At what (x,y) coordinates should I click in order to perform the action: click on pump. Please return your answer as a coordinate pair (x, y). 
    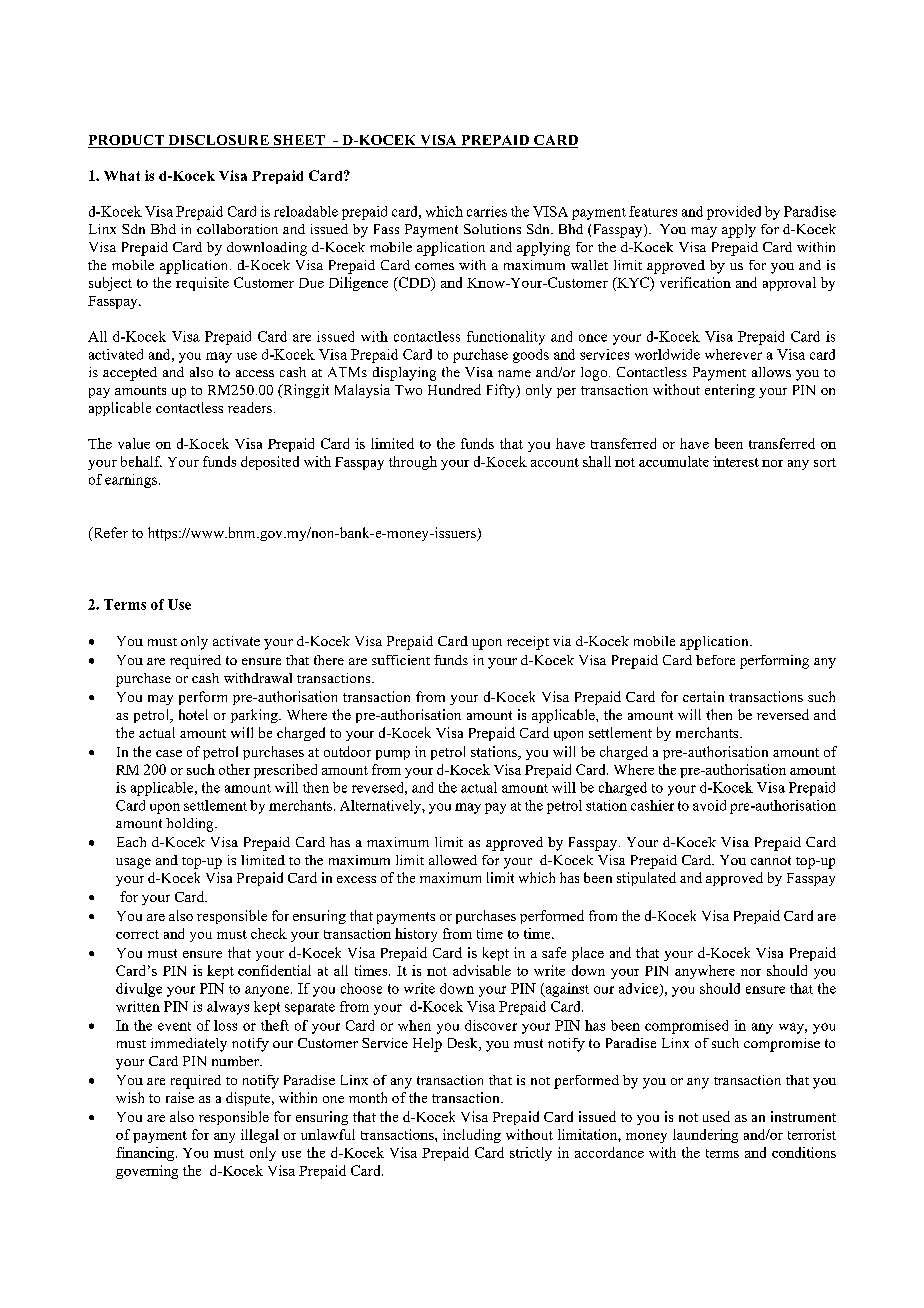
    Looking at the image, I should click on (393, 755).
